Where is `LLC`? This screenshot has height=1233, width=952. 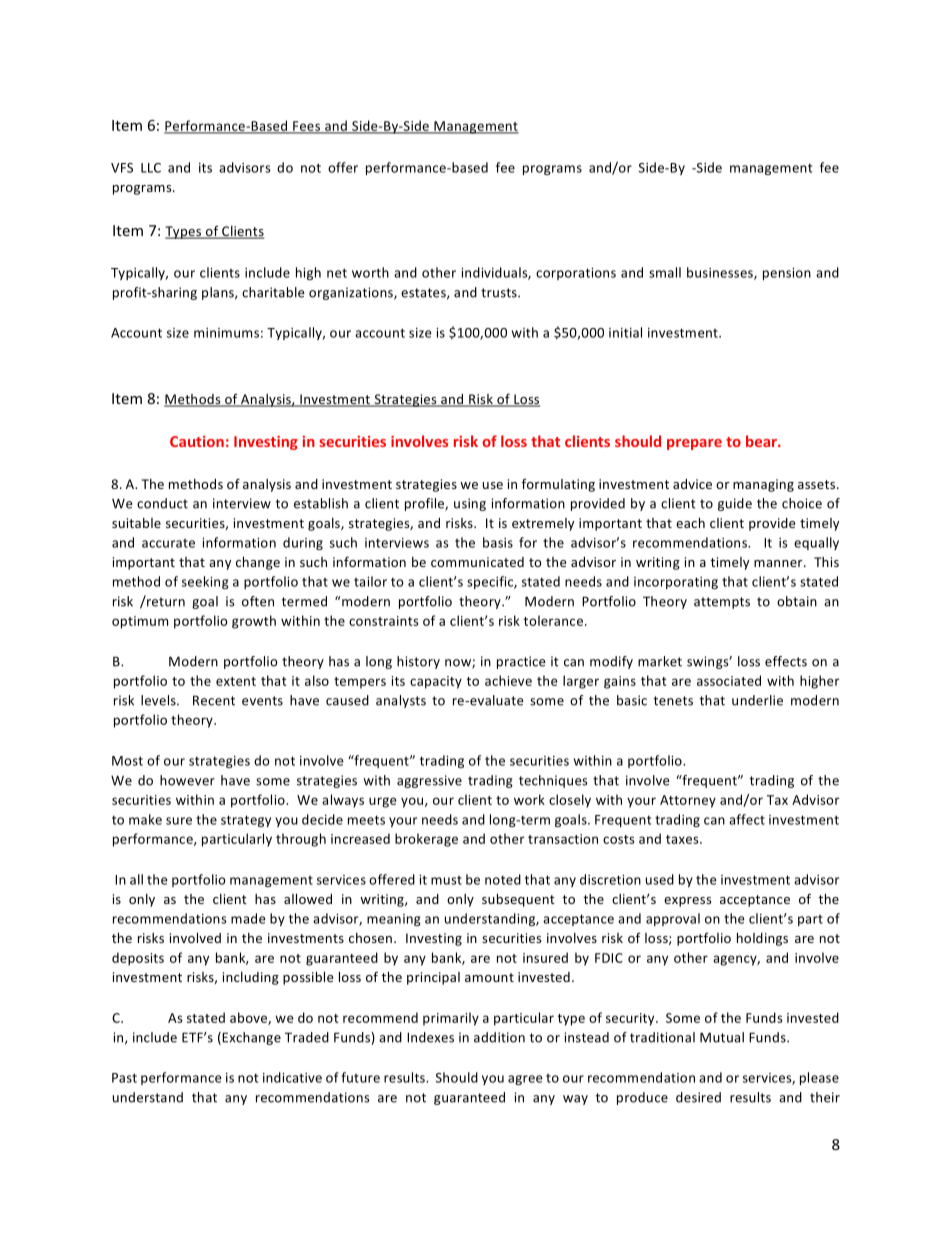 LLC is located at coordinates (151, 168).
